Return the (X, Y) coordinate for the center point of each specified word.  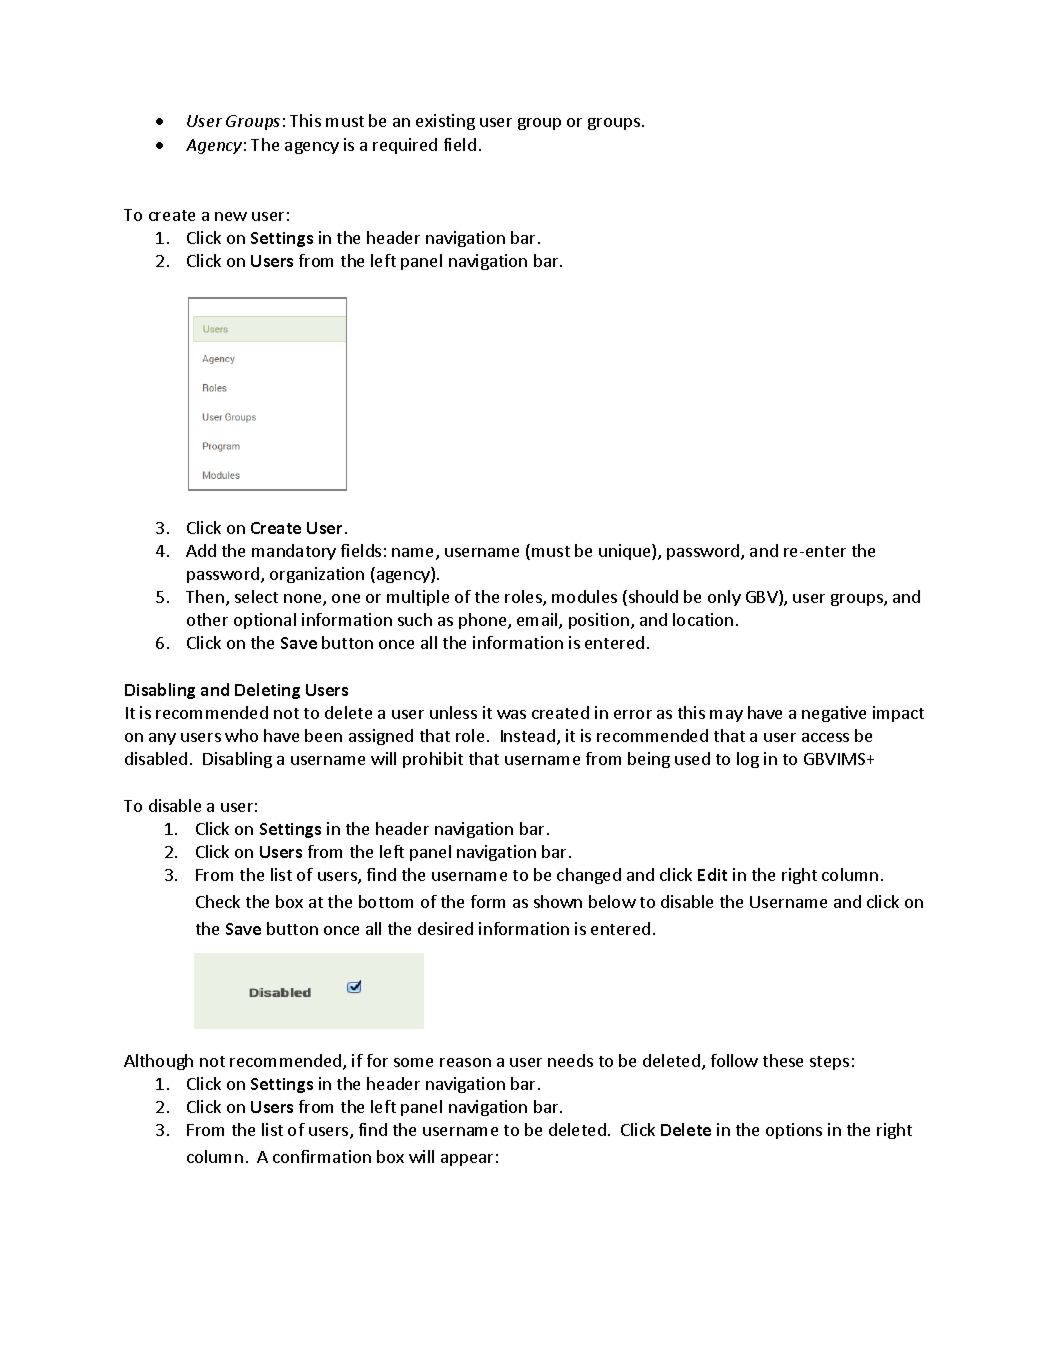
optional (265, 621)
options (794, 1131)
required (405, 146)
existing (445, 122)
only (724, 598)
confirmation (322, 1156)
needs (570, 1060)
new (231, 216)
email (538, 621)
